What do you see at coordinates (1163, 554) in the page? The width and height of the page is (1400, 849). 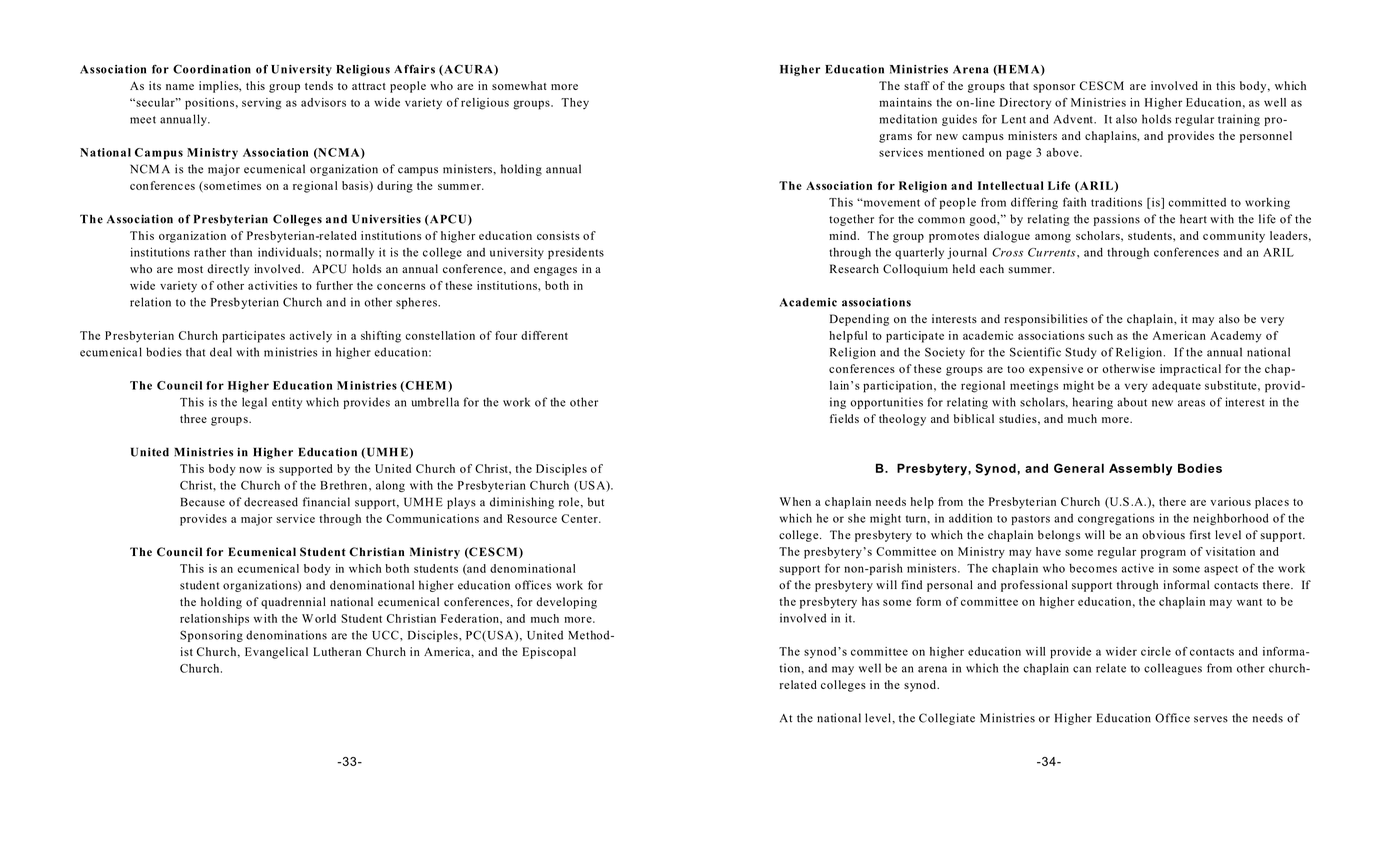 I see `program` at bounding box center [1163, 554].
